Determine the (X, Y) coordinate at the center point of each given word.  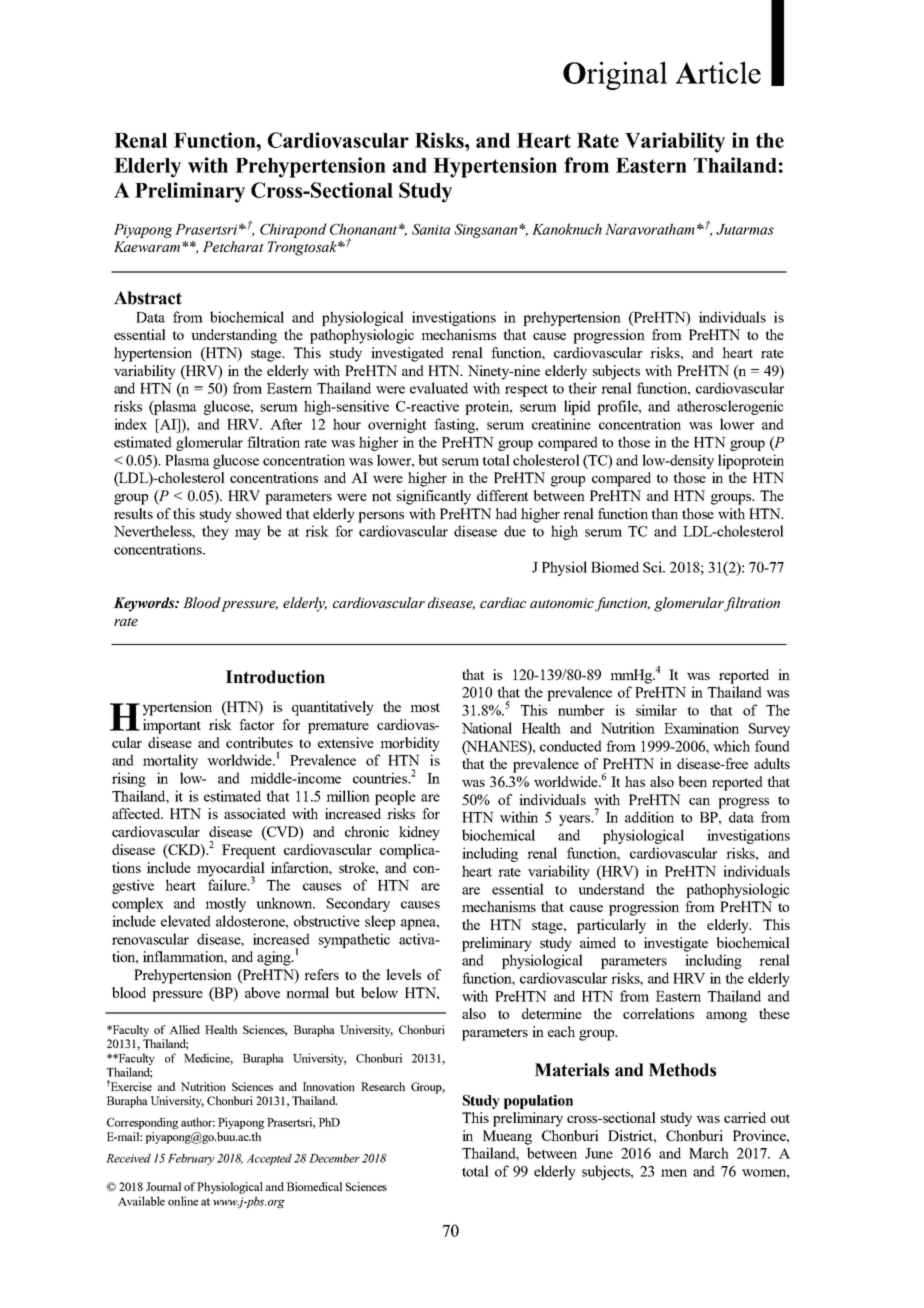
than (664, 513)
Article (718, 72)
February (191, 1159)
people (395, 797)
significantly (434, 497)
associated (255, 813)
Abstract (148, 298)
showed (259, 513)
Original (615, 75)
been (693, 781)
